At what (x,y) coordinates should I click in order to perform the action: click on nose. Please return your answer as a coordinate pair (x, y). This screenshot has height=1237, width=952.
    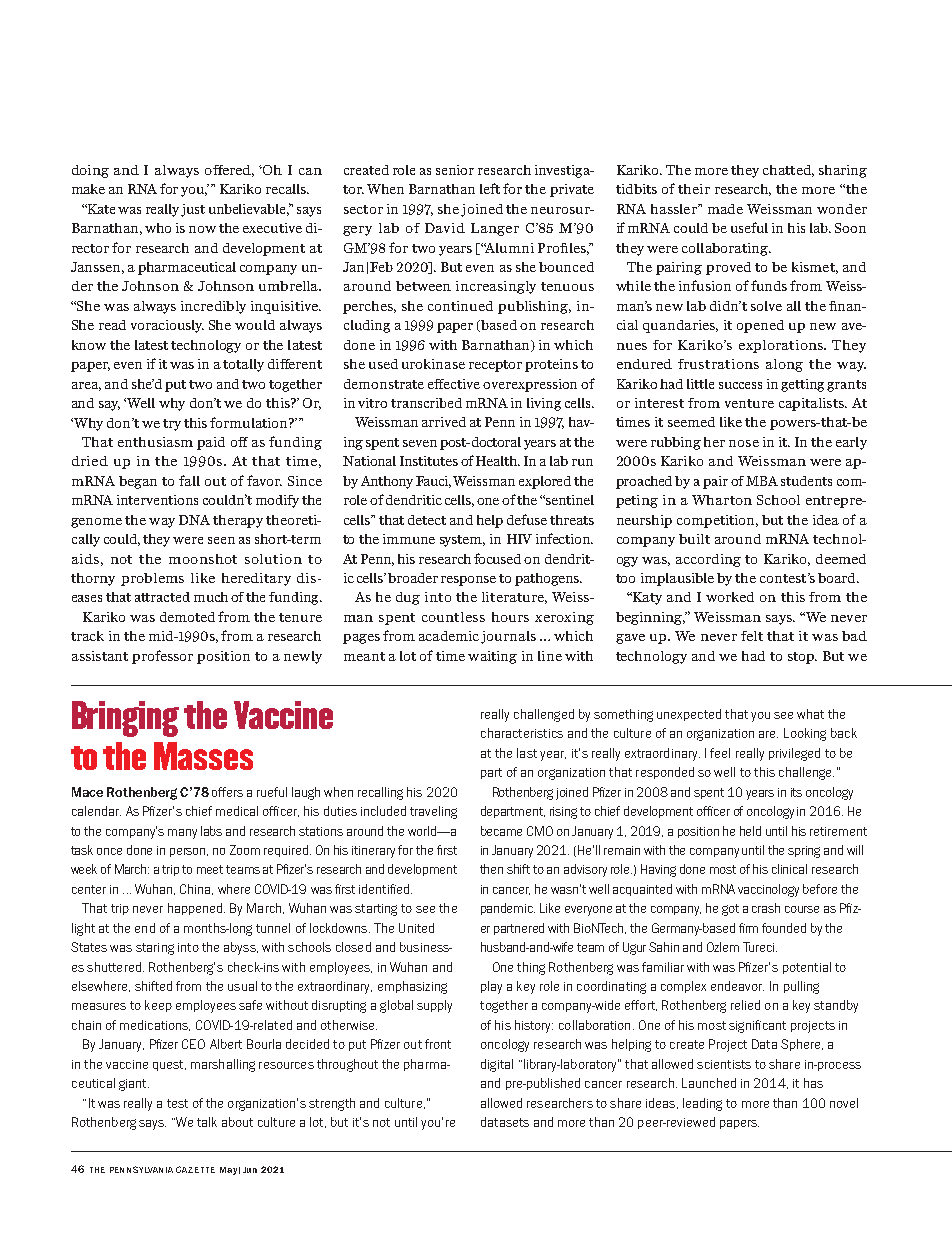
    Looking at the image, I should click on (744, 443).
